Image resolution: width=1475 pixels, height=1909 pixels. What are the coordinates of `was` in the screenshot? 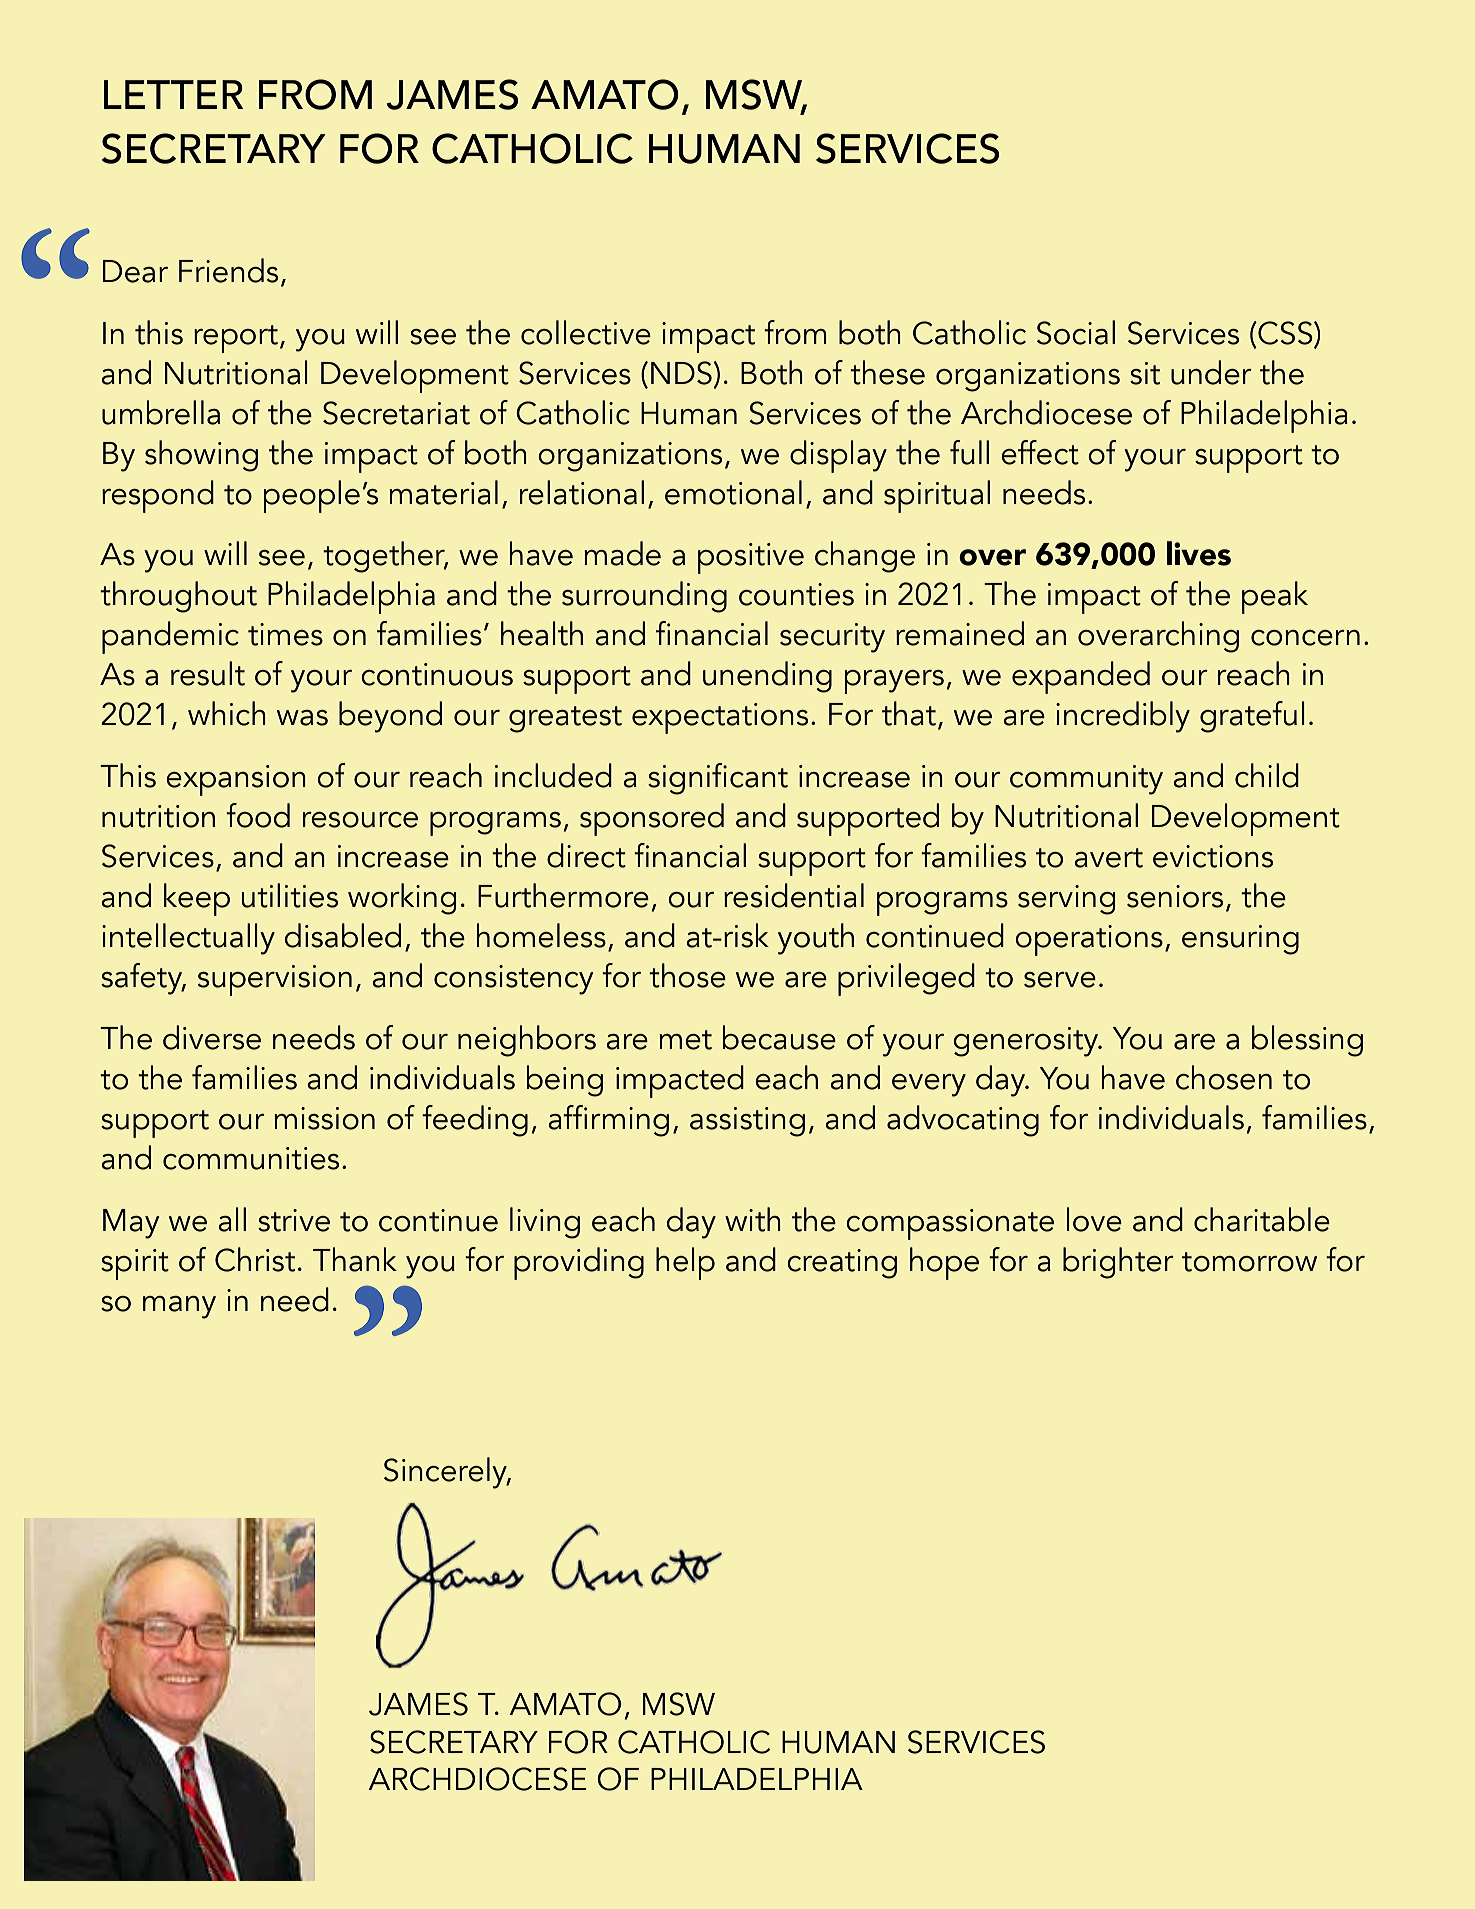 It's located at (302, 718).
